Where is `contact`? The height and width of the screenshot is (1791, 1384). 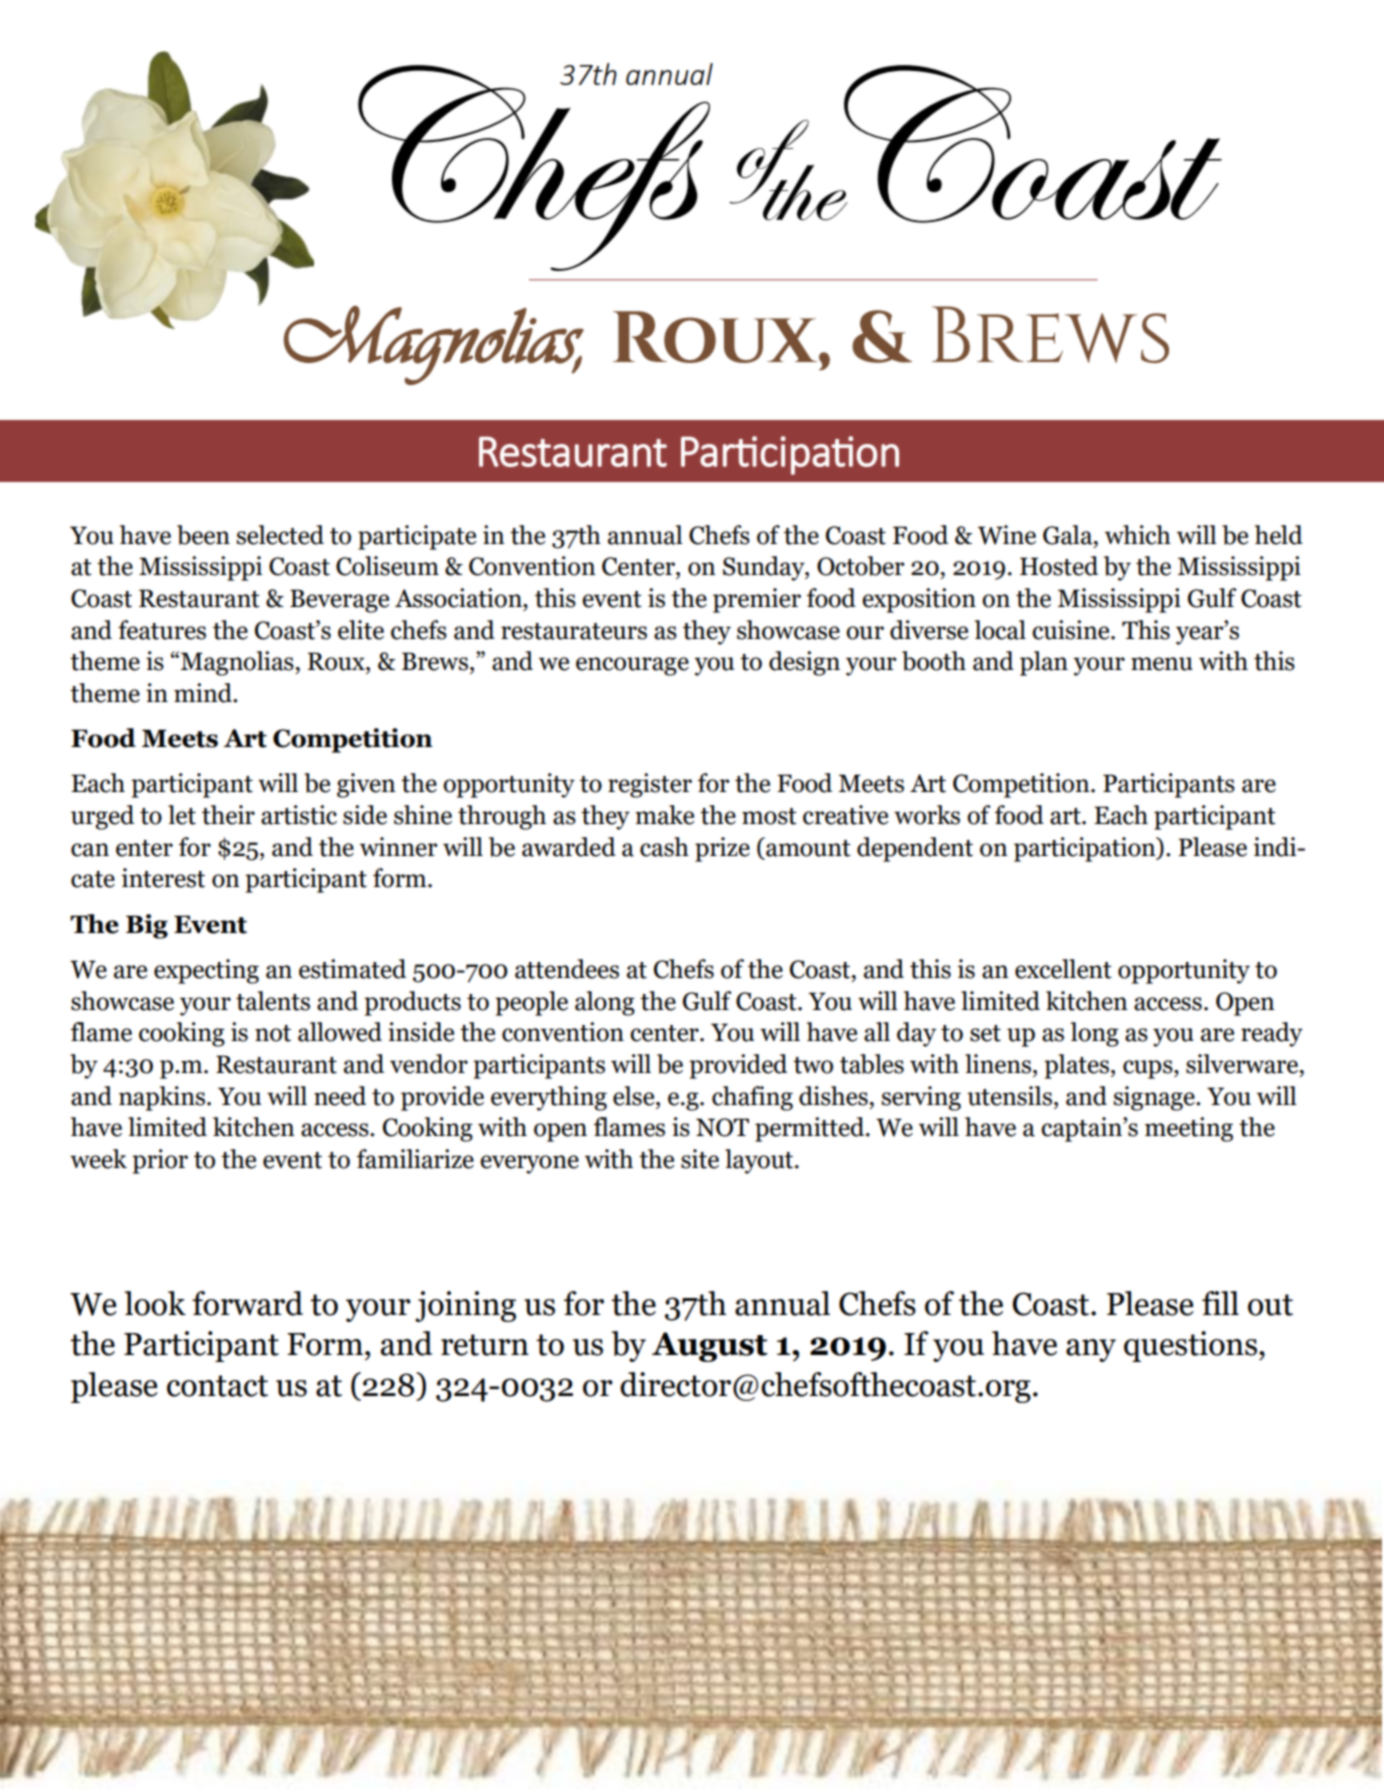 contact is located at coordinates (217, 1386).
